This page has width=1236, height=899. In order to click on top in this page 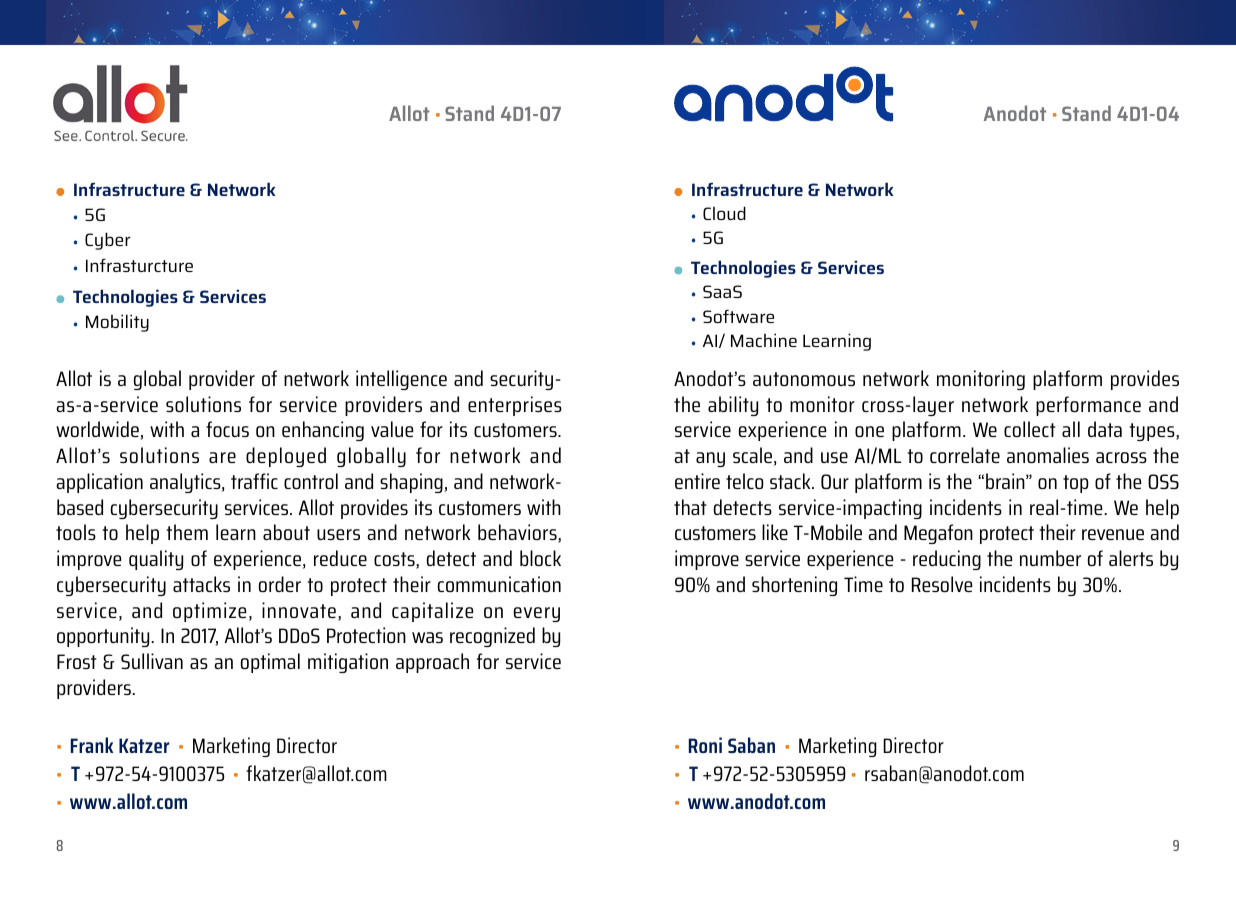, I will do `click(1076, 484)`.
